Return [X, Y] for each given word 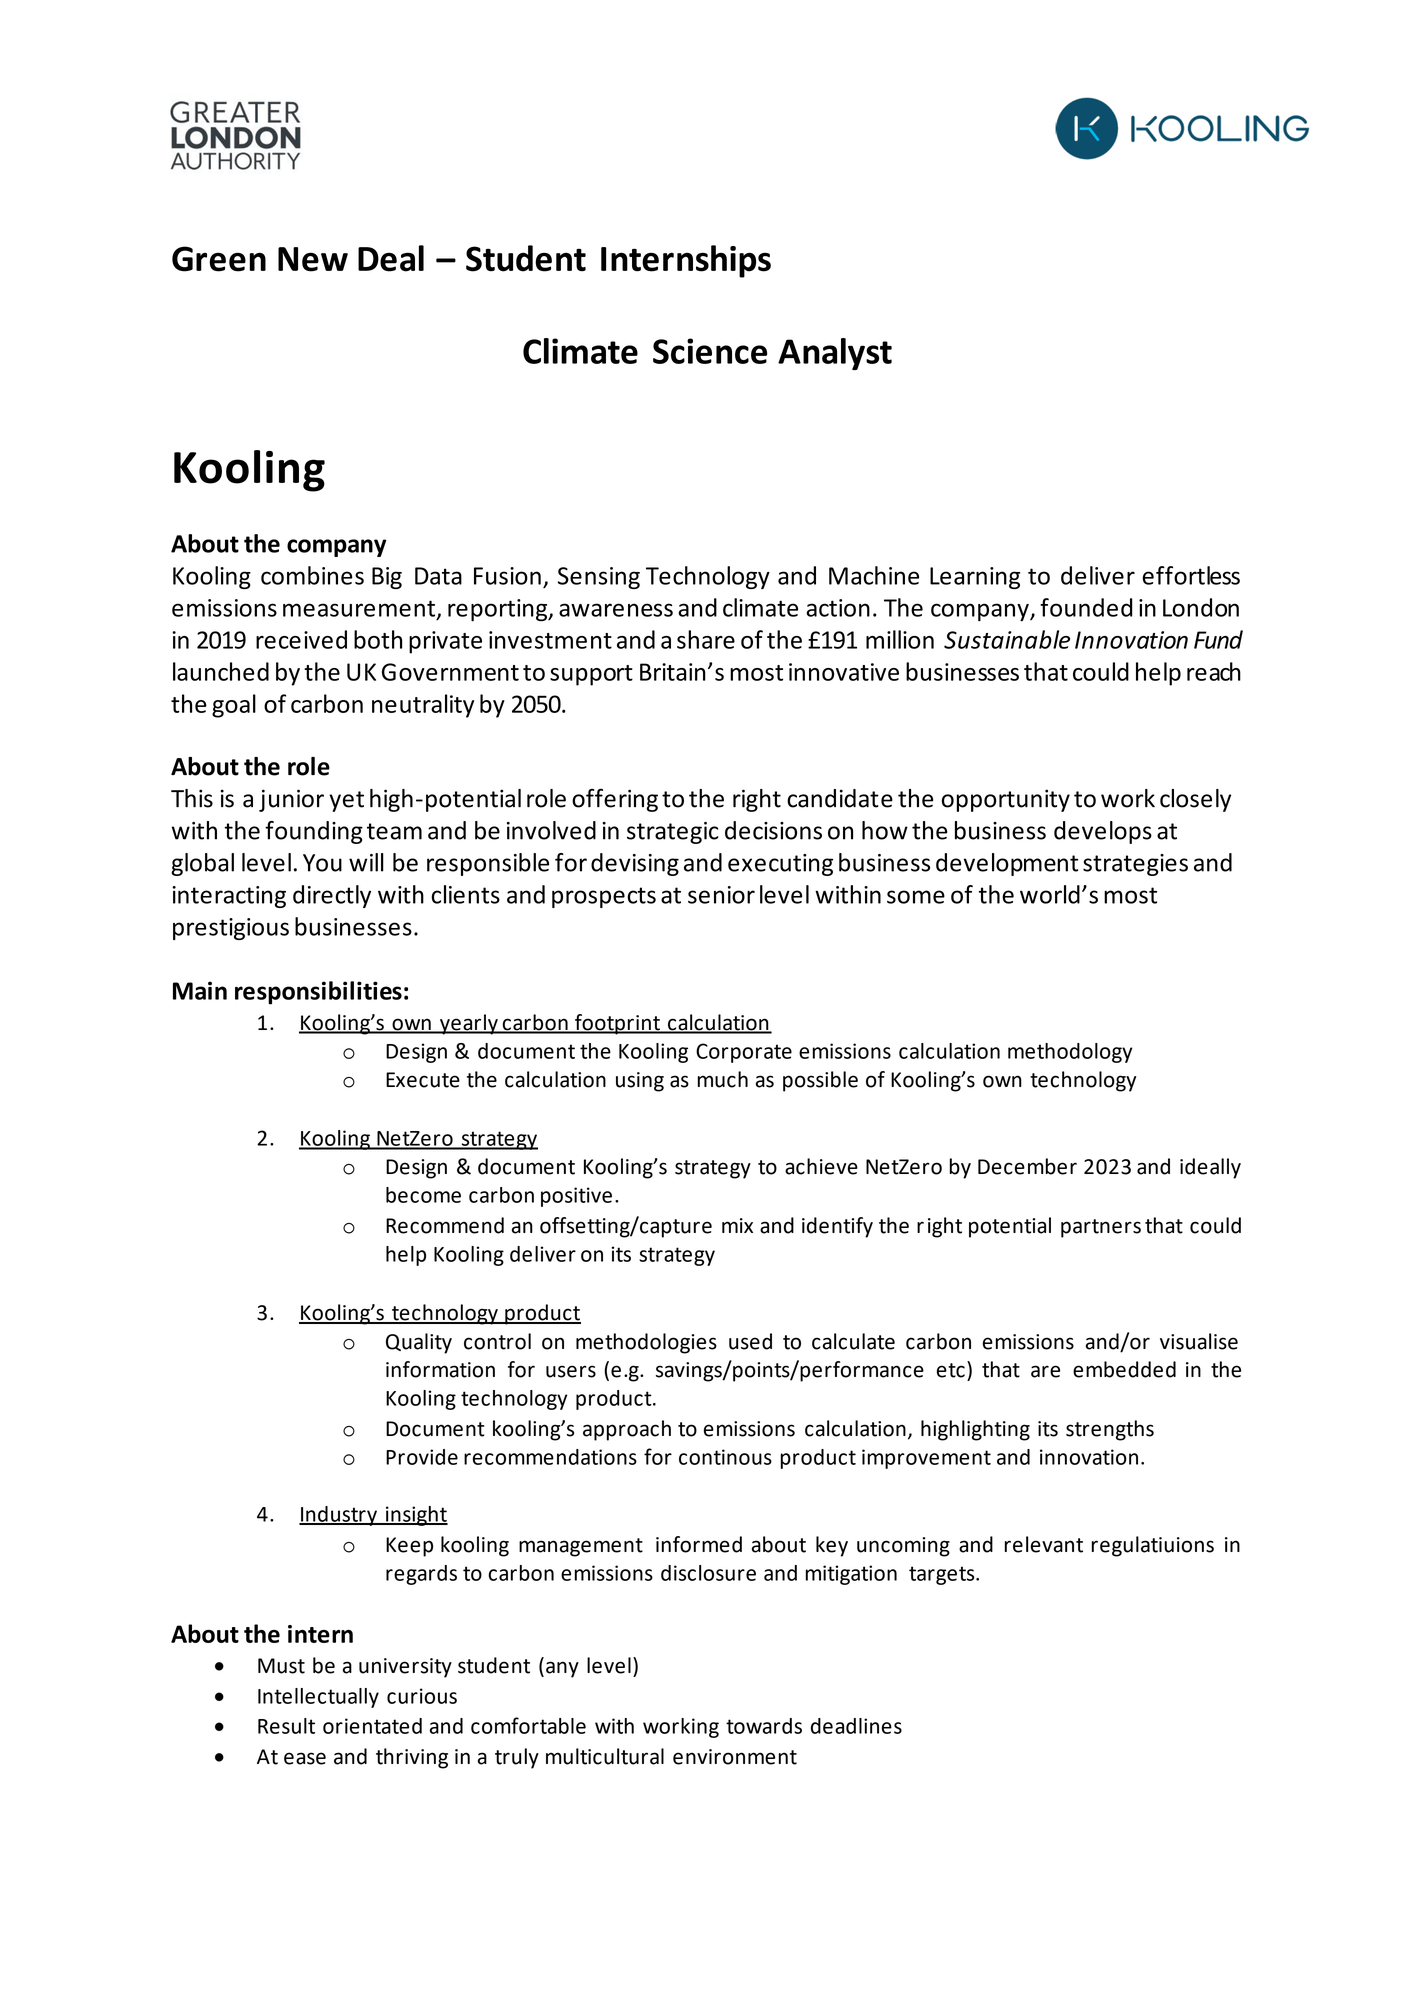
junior [291, 800]
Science [710, 351]
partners [1101, 1228]
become [423, 1195]
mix [737, 1225]
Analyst [835, 354]
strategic [673, 833]
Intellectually [318, 1698]
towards [764, 1726]
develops [1103, 832]
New [313, 259]
